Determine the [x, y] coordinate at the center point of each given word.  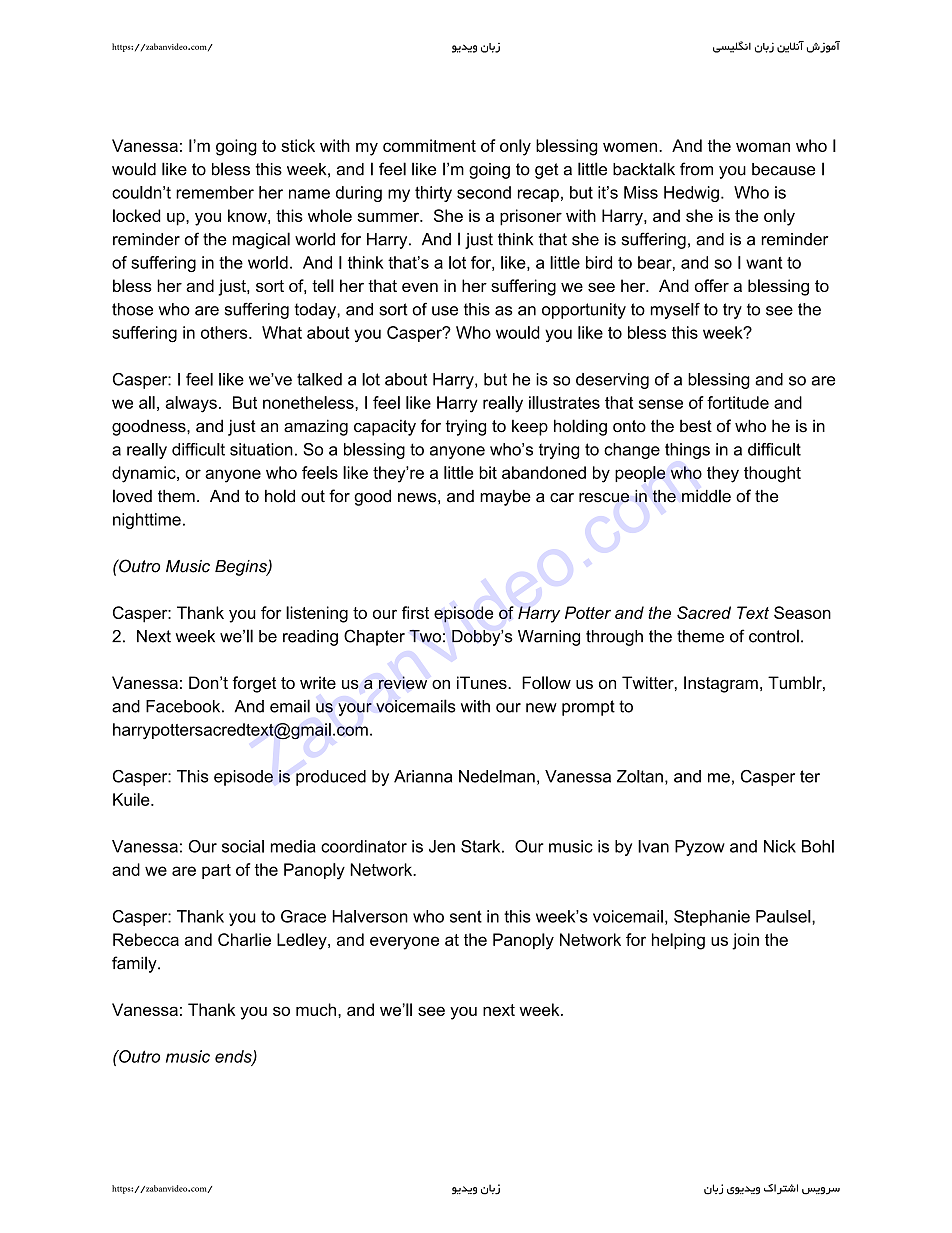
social [243, 846]
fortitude [738, 402]
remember [215, 192]
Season [802, 612]
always [191, 404]
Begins [242, 568]
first [415, 612]
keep [530, 427]
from [696, 169]
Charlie [244, 939]
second [484, 192]
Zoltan [640, 776]
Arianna [423, 776]
